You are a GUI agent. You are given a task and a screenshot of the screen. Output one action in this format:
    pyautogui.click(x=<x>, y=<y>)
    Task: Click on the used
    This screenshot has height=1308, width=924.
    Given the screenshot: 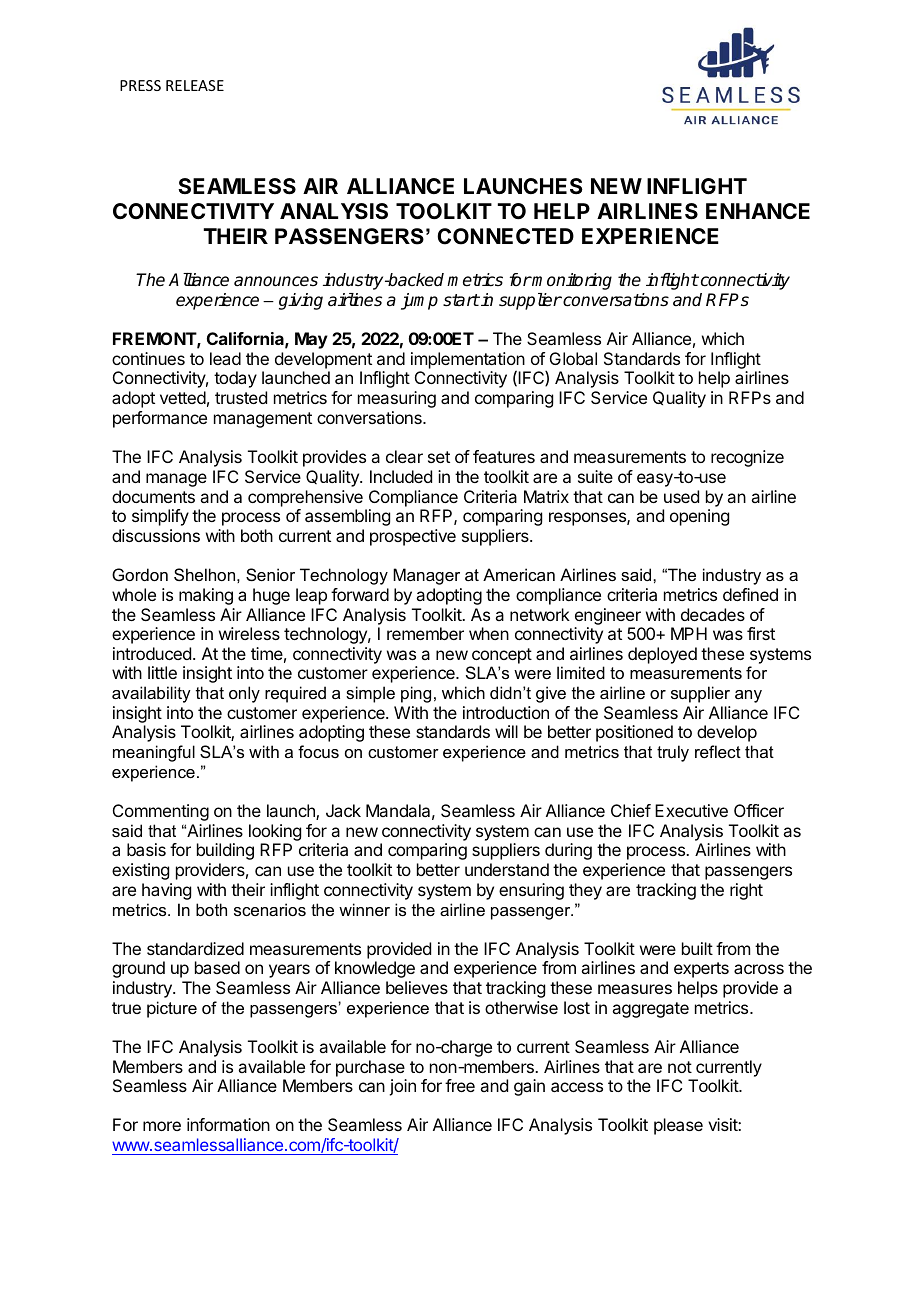 What is the action you would take?
    pyautogui.click(x=681, y=496)
